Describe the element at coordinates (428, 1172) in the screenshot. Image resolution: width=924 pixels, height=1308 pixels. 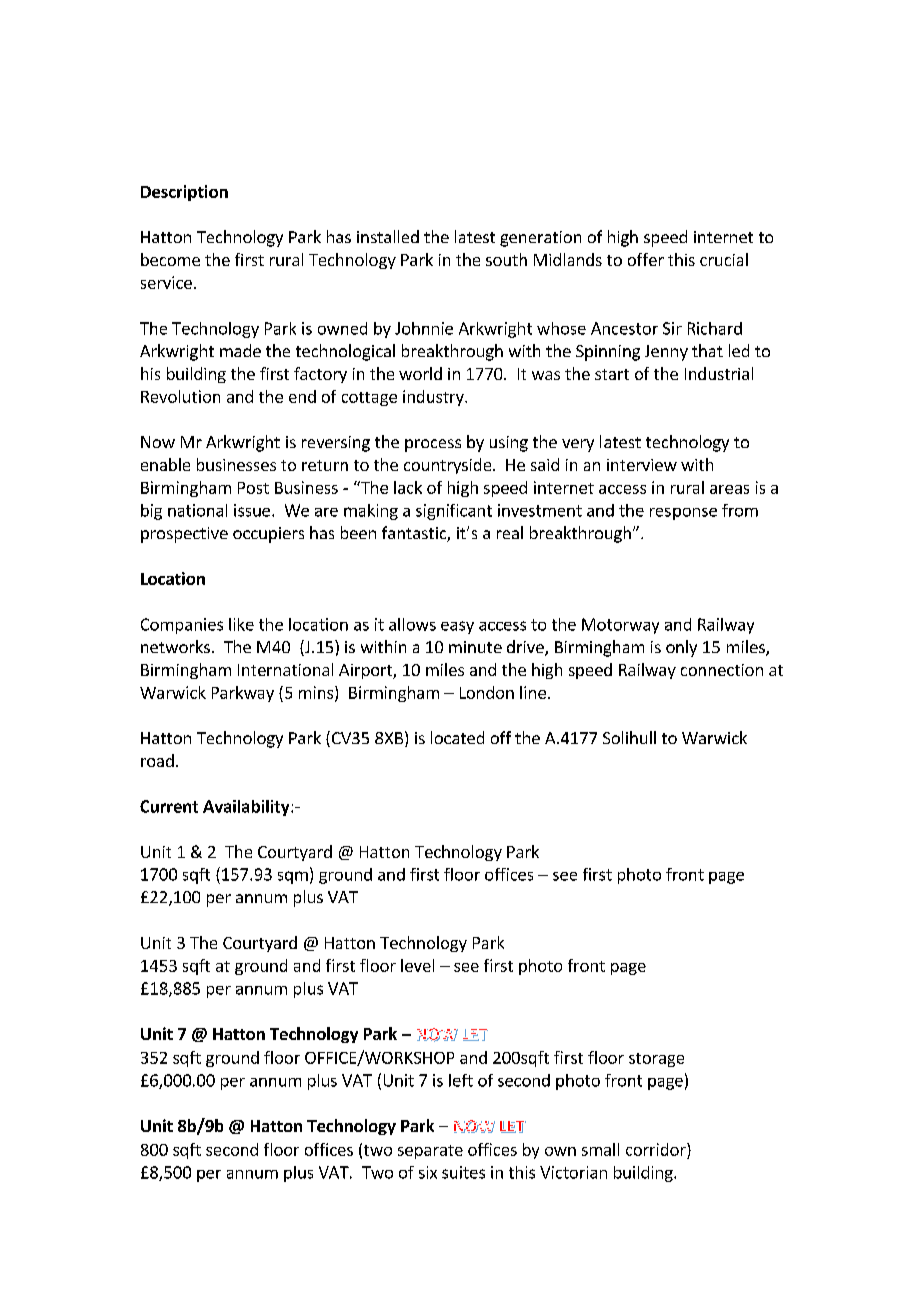
I see `six` at that location.
